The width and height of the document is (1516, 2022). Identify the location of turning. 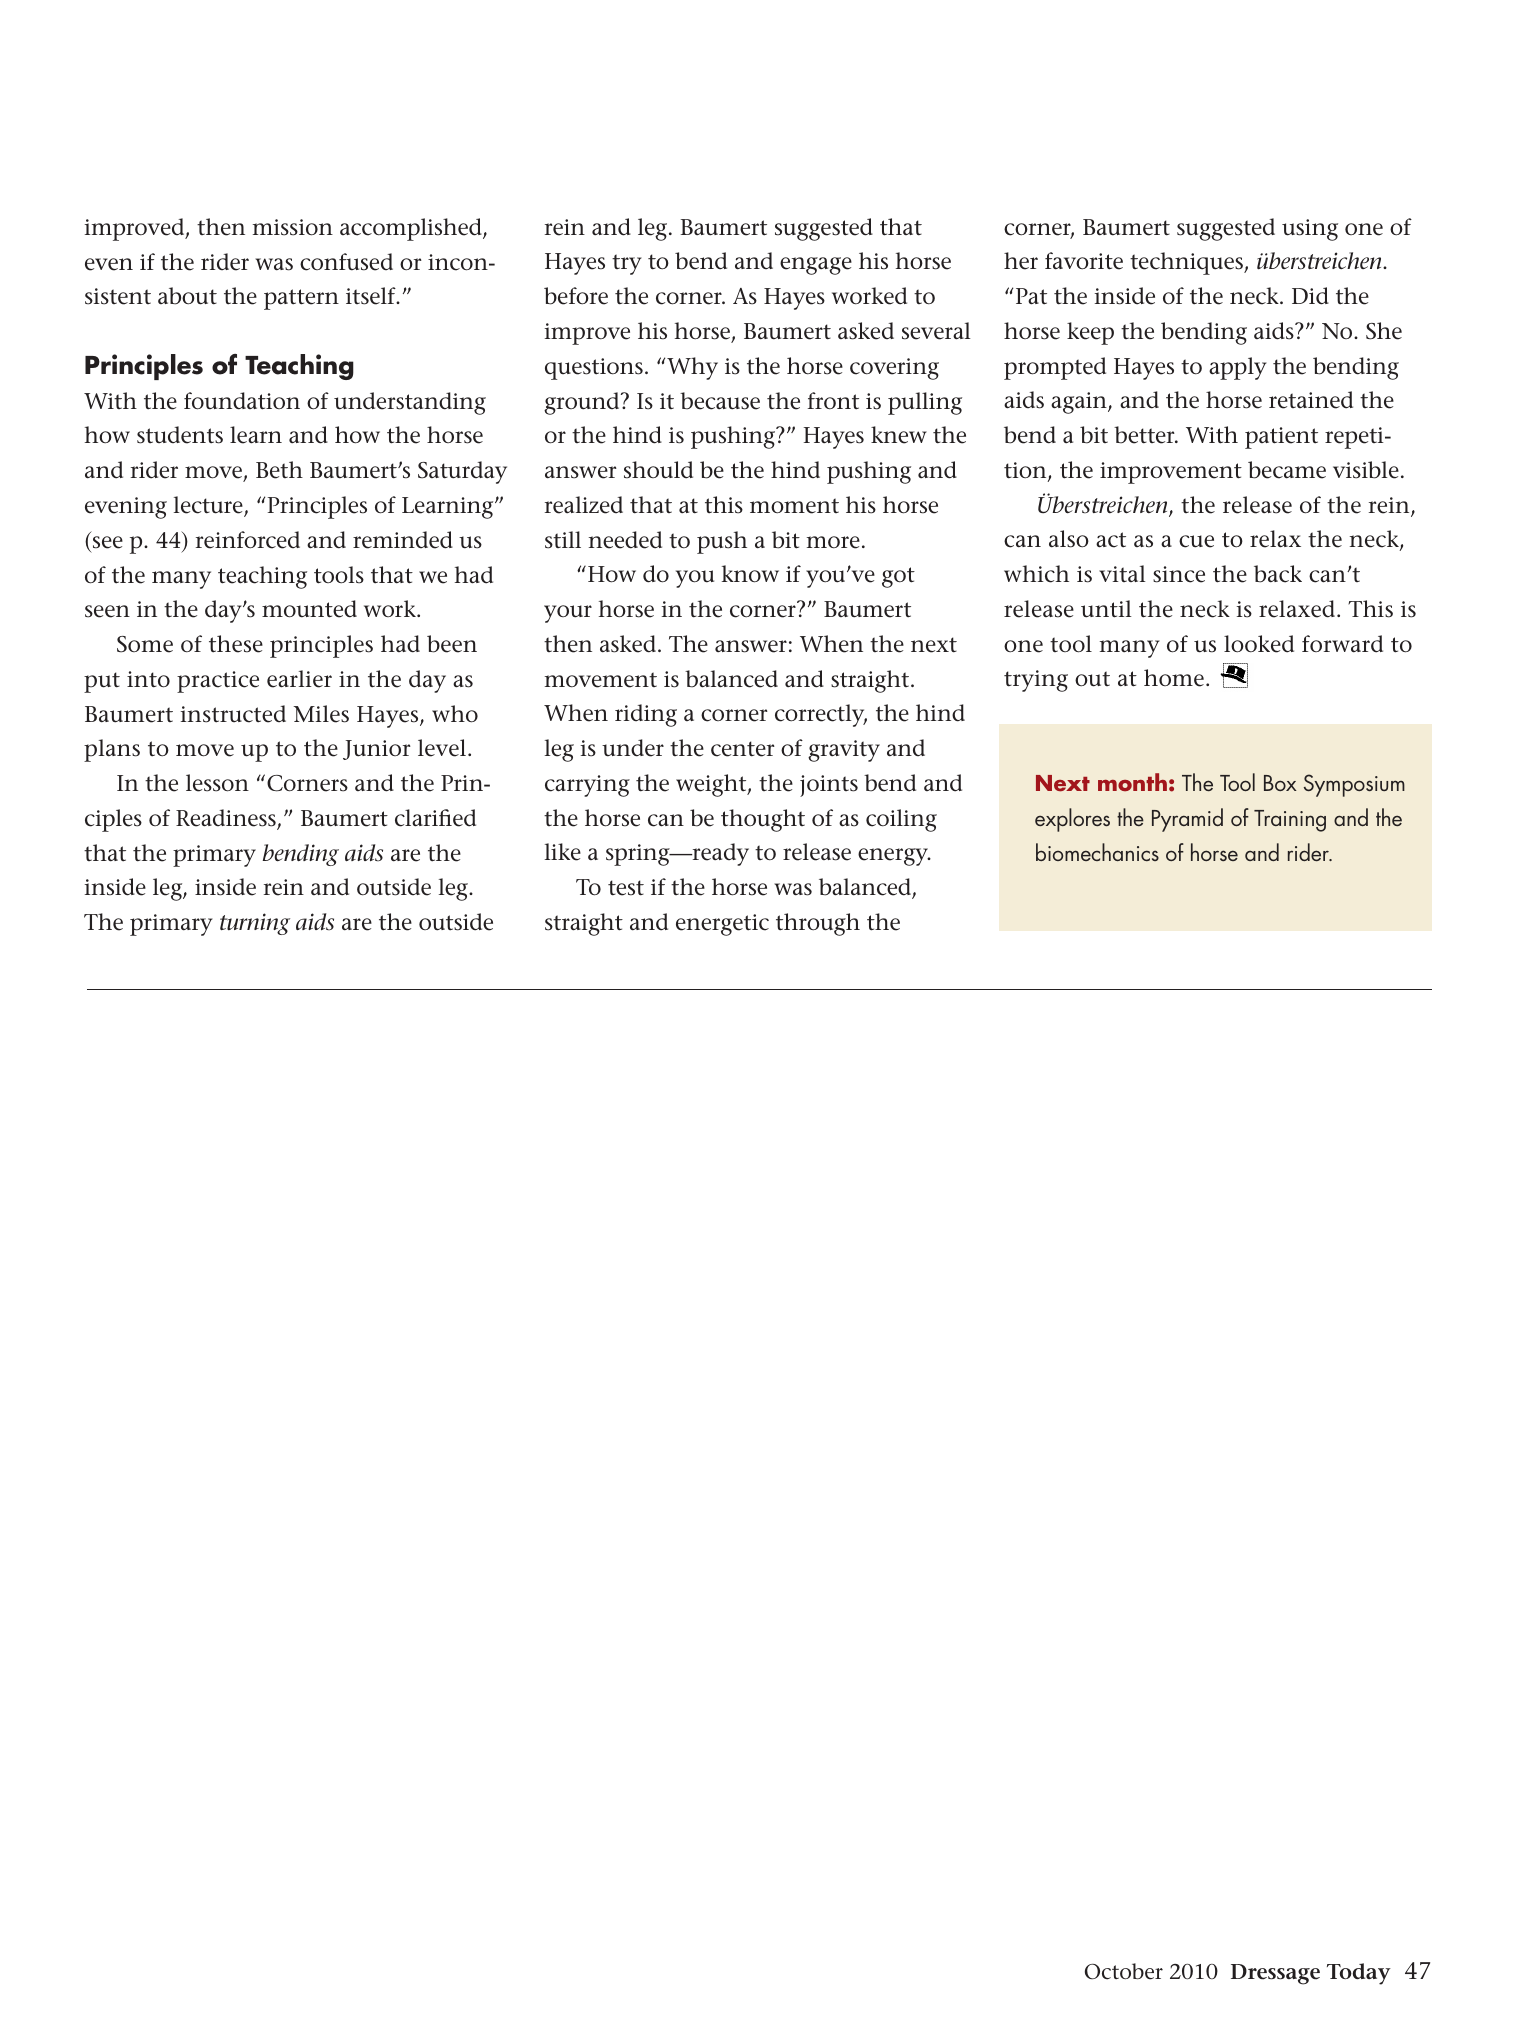
(255, 924).
